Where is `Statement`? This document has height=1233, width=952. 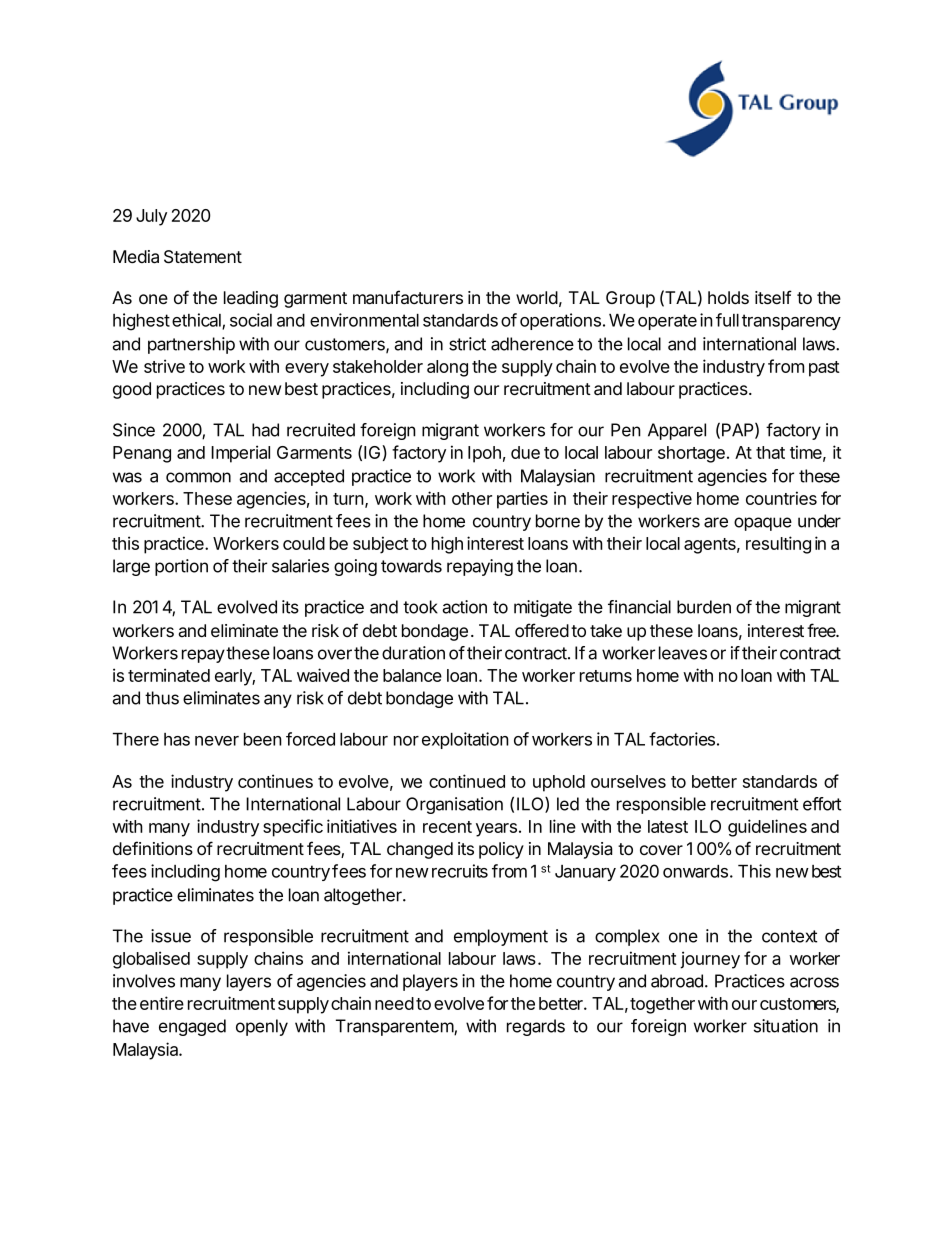 Statement is located at coordinates (203, 257).
